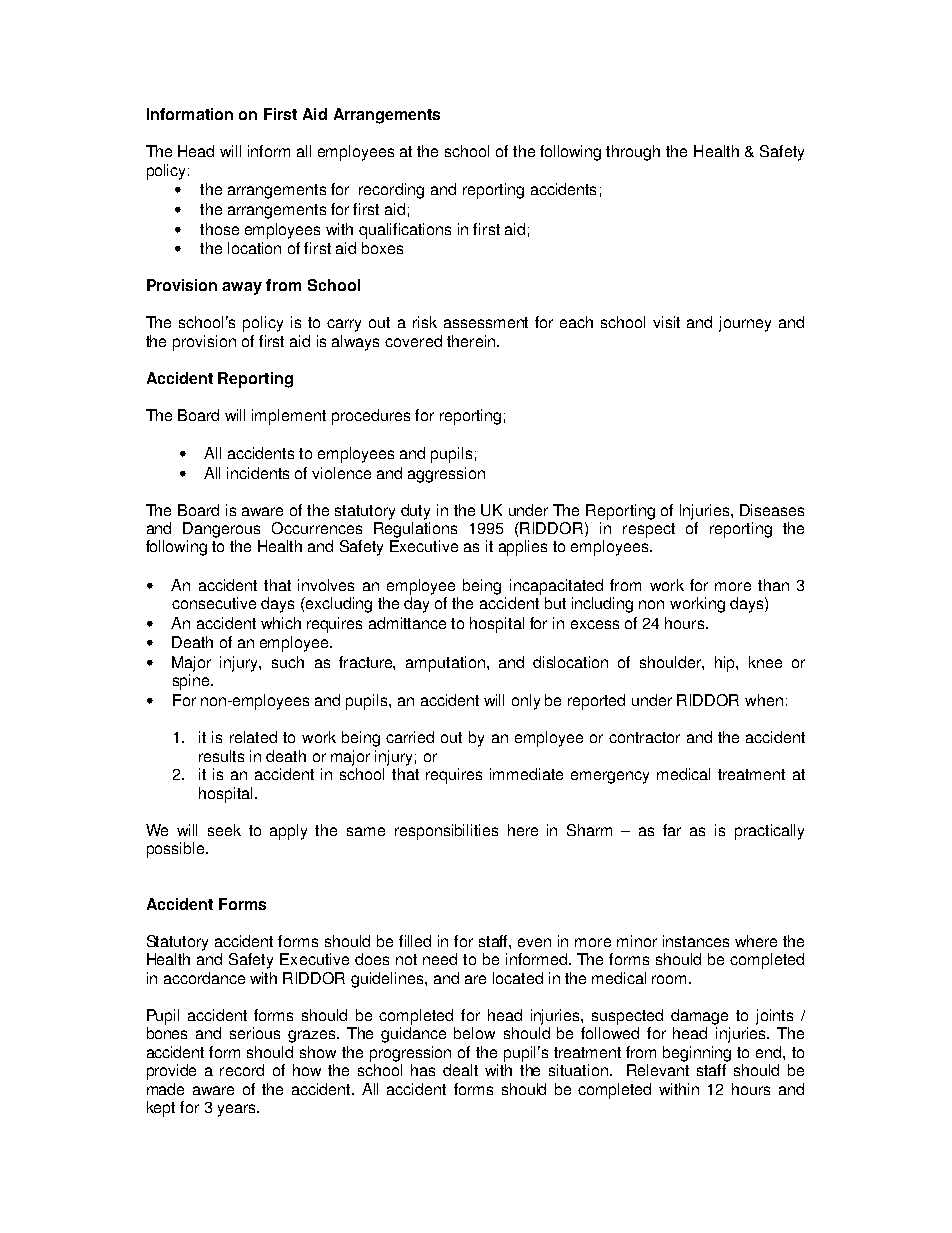  What do you see at coordinates (460, 1070) in the screenshot?
I see `dealt` at bounding box center [460, 1070].
